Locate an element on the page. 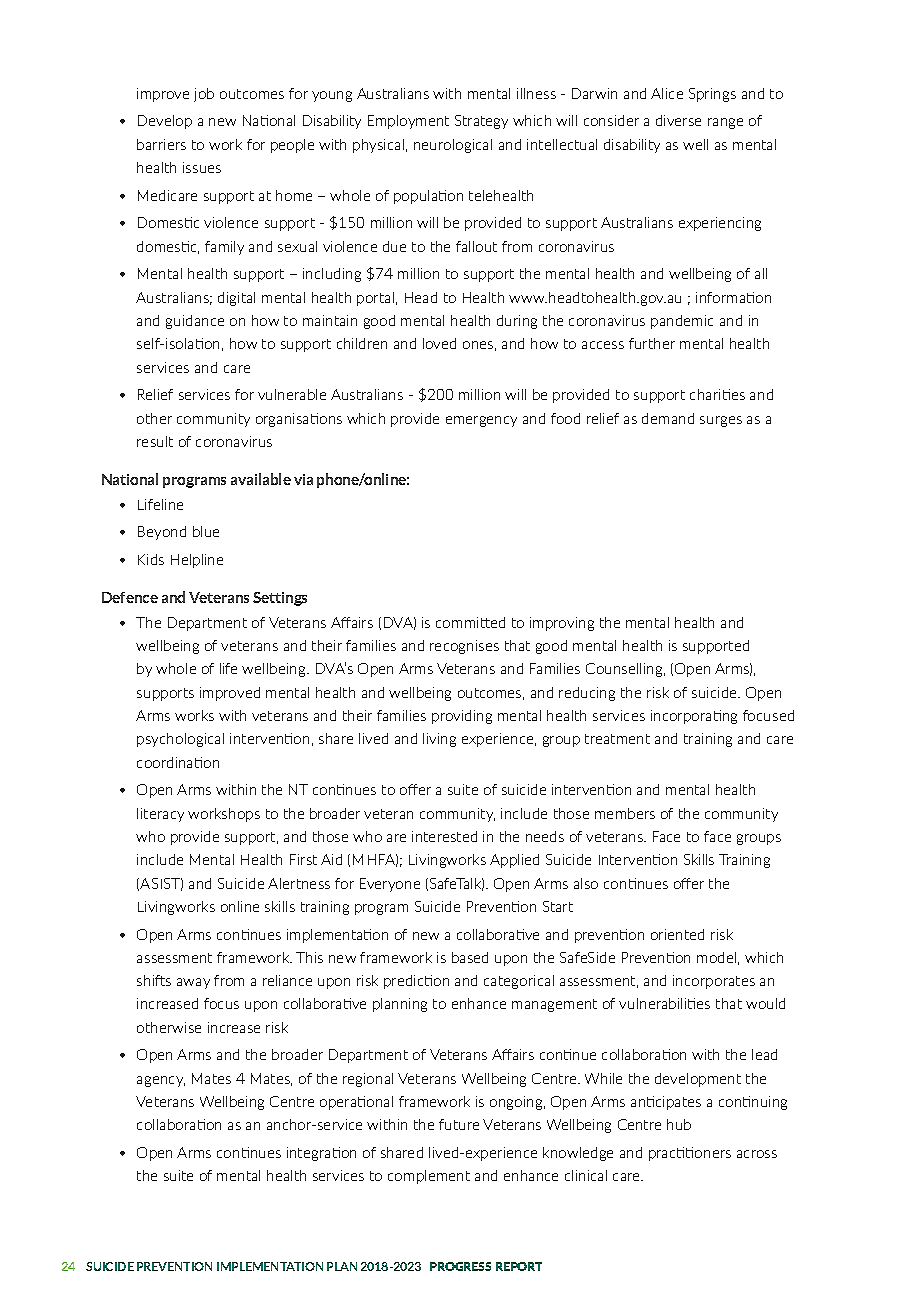 The height and width of the page is (1308, 924). emergency is located at coordinates (481, 421).
